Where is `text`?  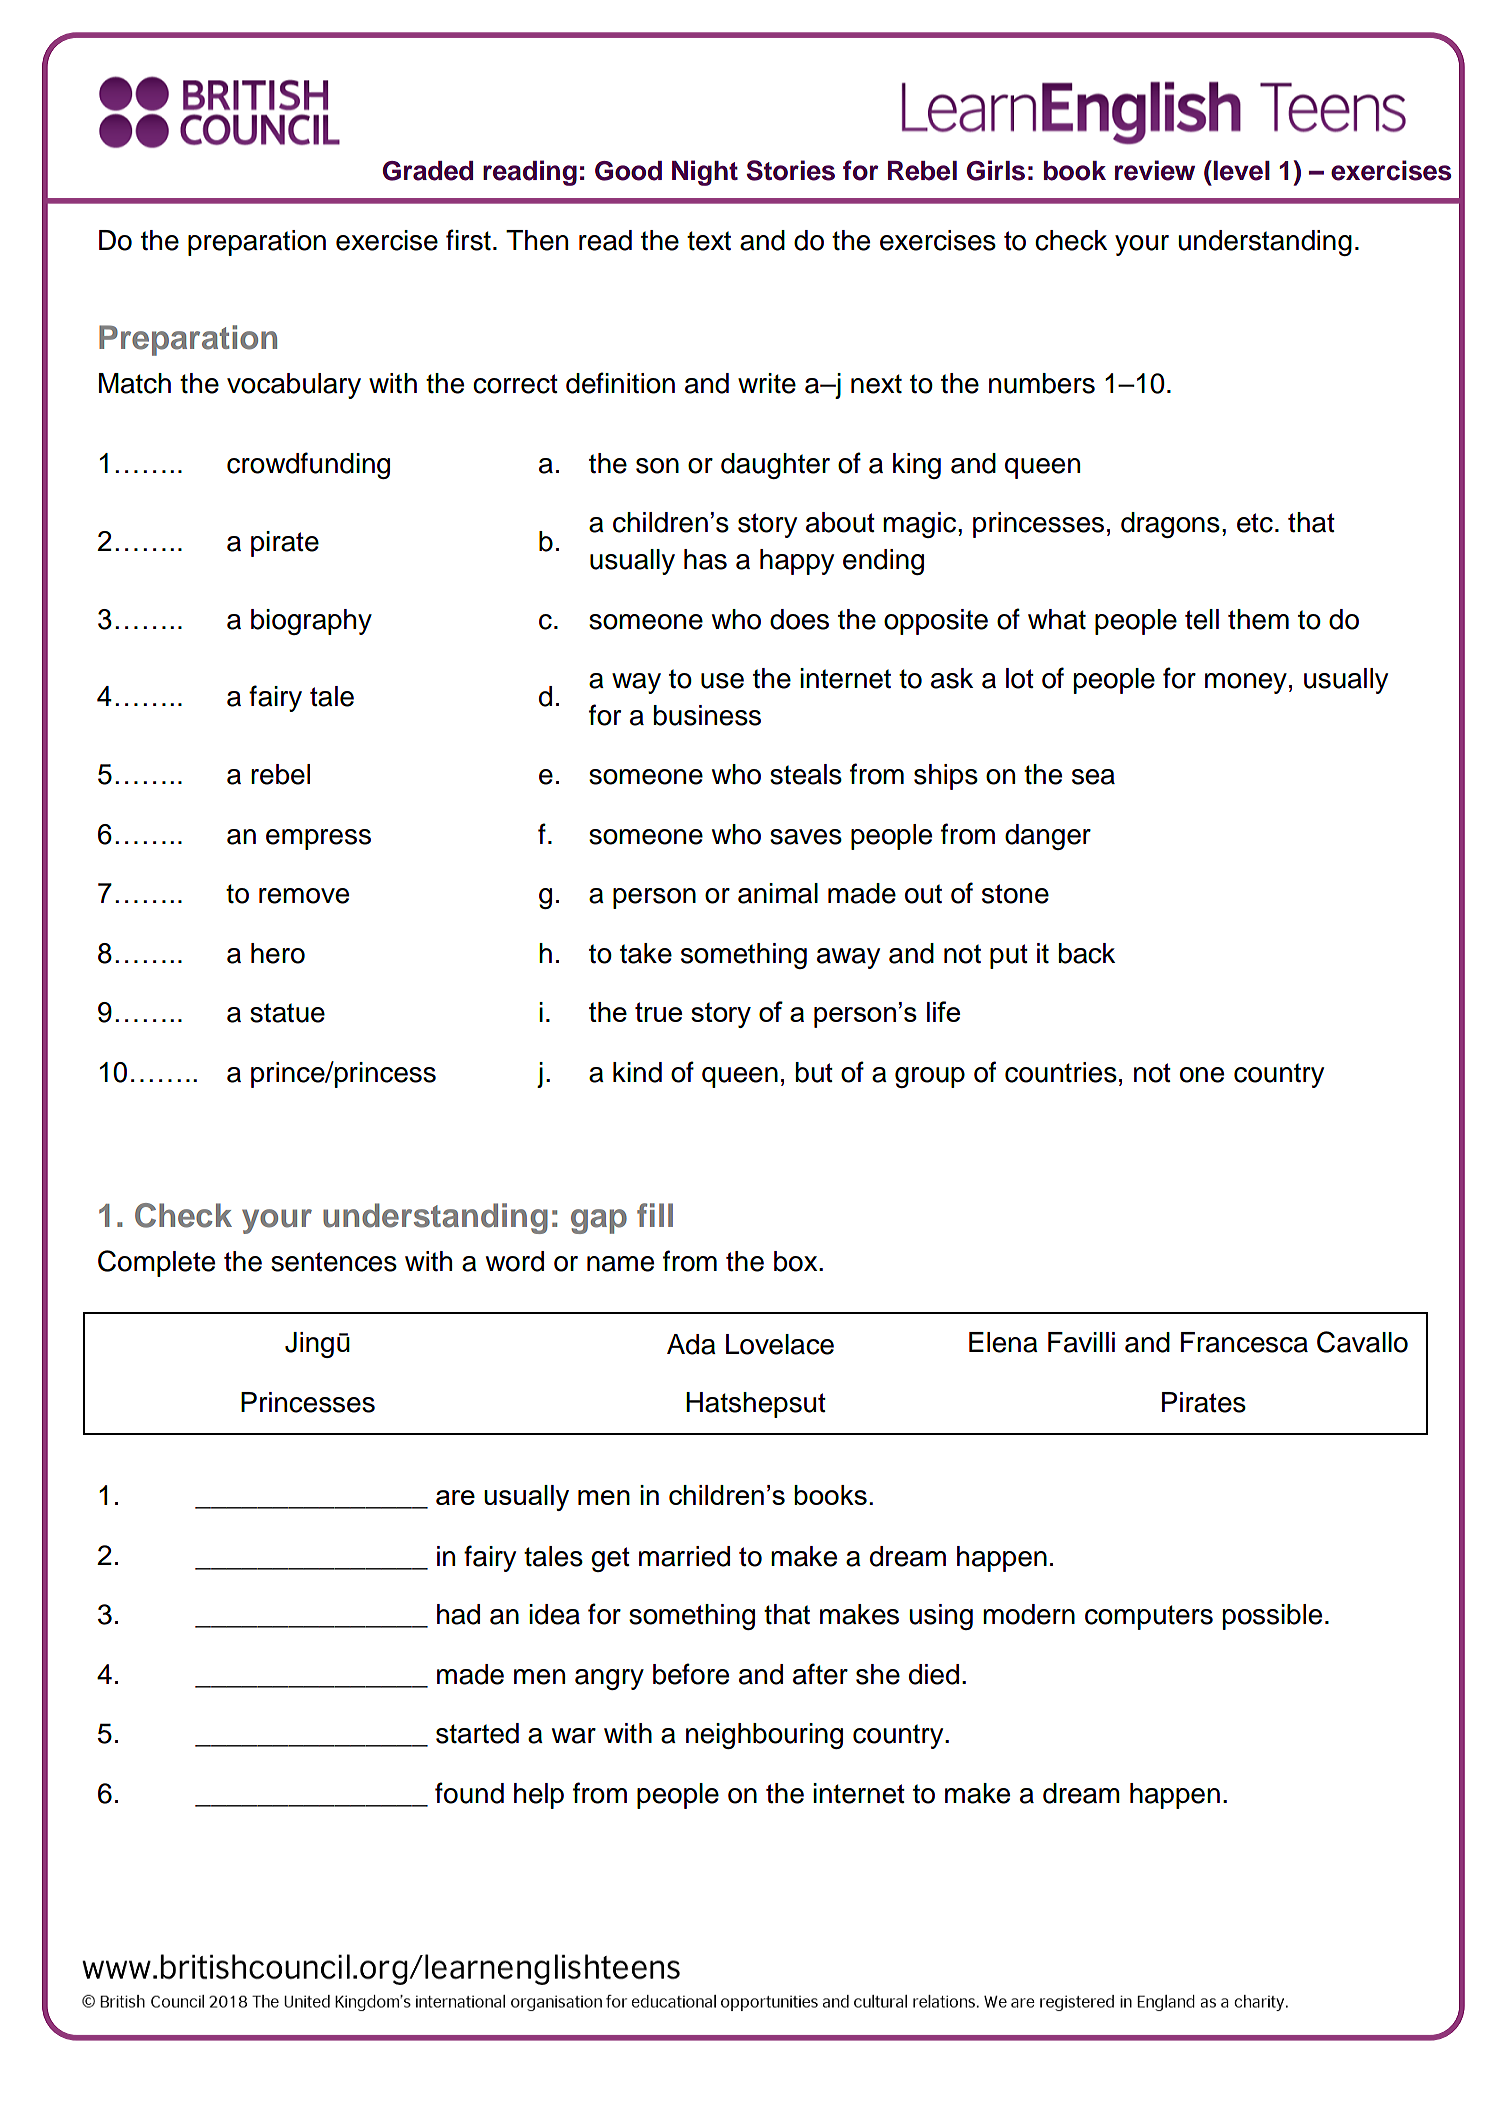
text is located at coordinates (709, 241).
